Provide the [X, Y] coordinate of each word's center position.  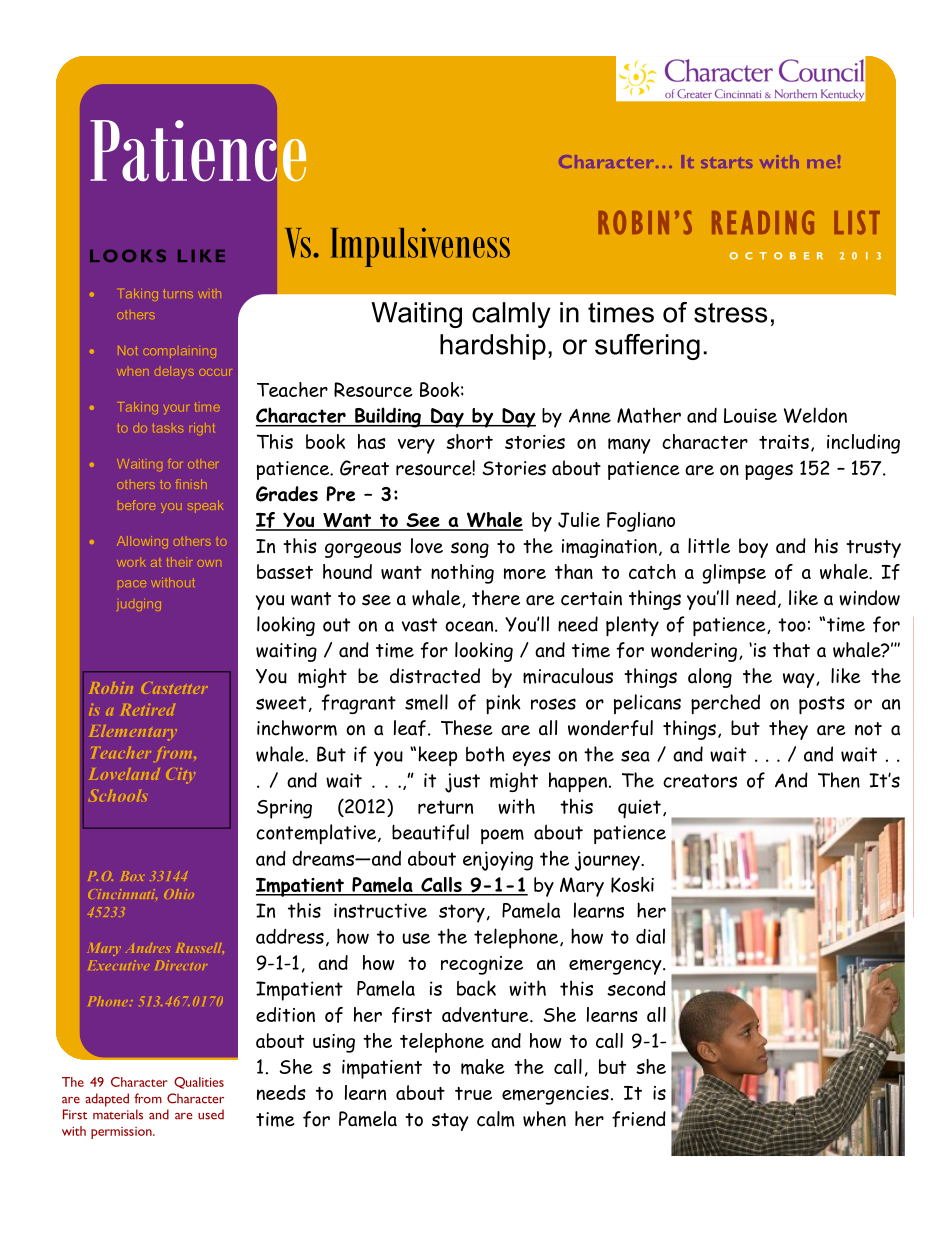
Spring [284, 809]
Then [839, 780]
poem [502, 836]
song [470, 550]
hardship [493, 347]
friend [639, 1119]
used [211, 1114]
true [473, 1093]
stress [730, 313]
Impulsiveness [420, 247]
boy [753, 548]
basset [285, 571]
